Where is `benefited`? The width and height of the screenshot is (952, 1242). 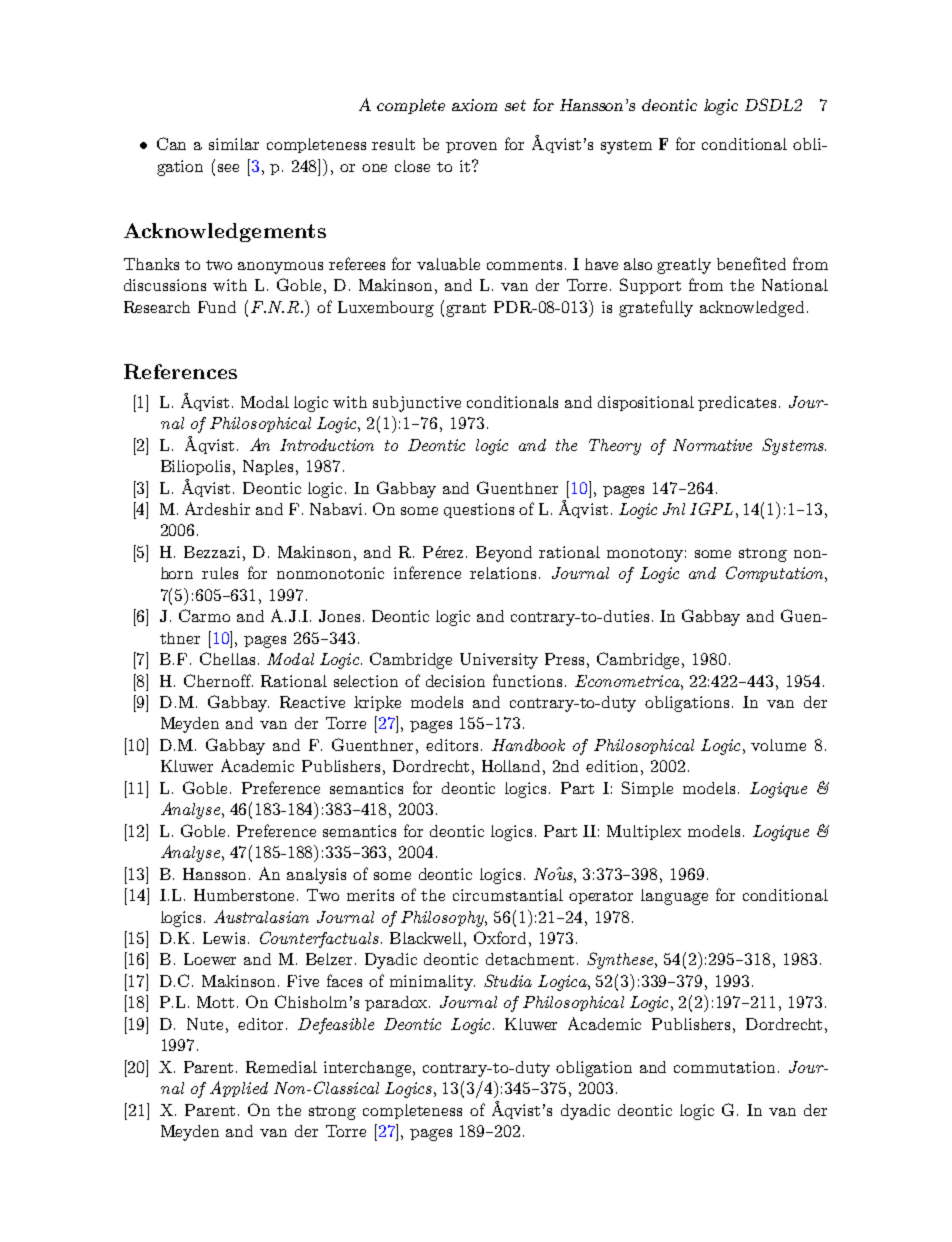
benefited is located at coordinates (751, 263).
